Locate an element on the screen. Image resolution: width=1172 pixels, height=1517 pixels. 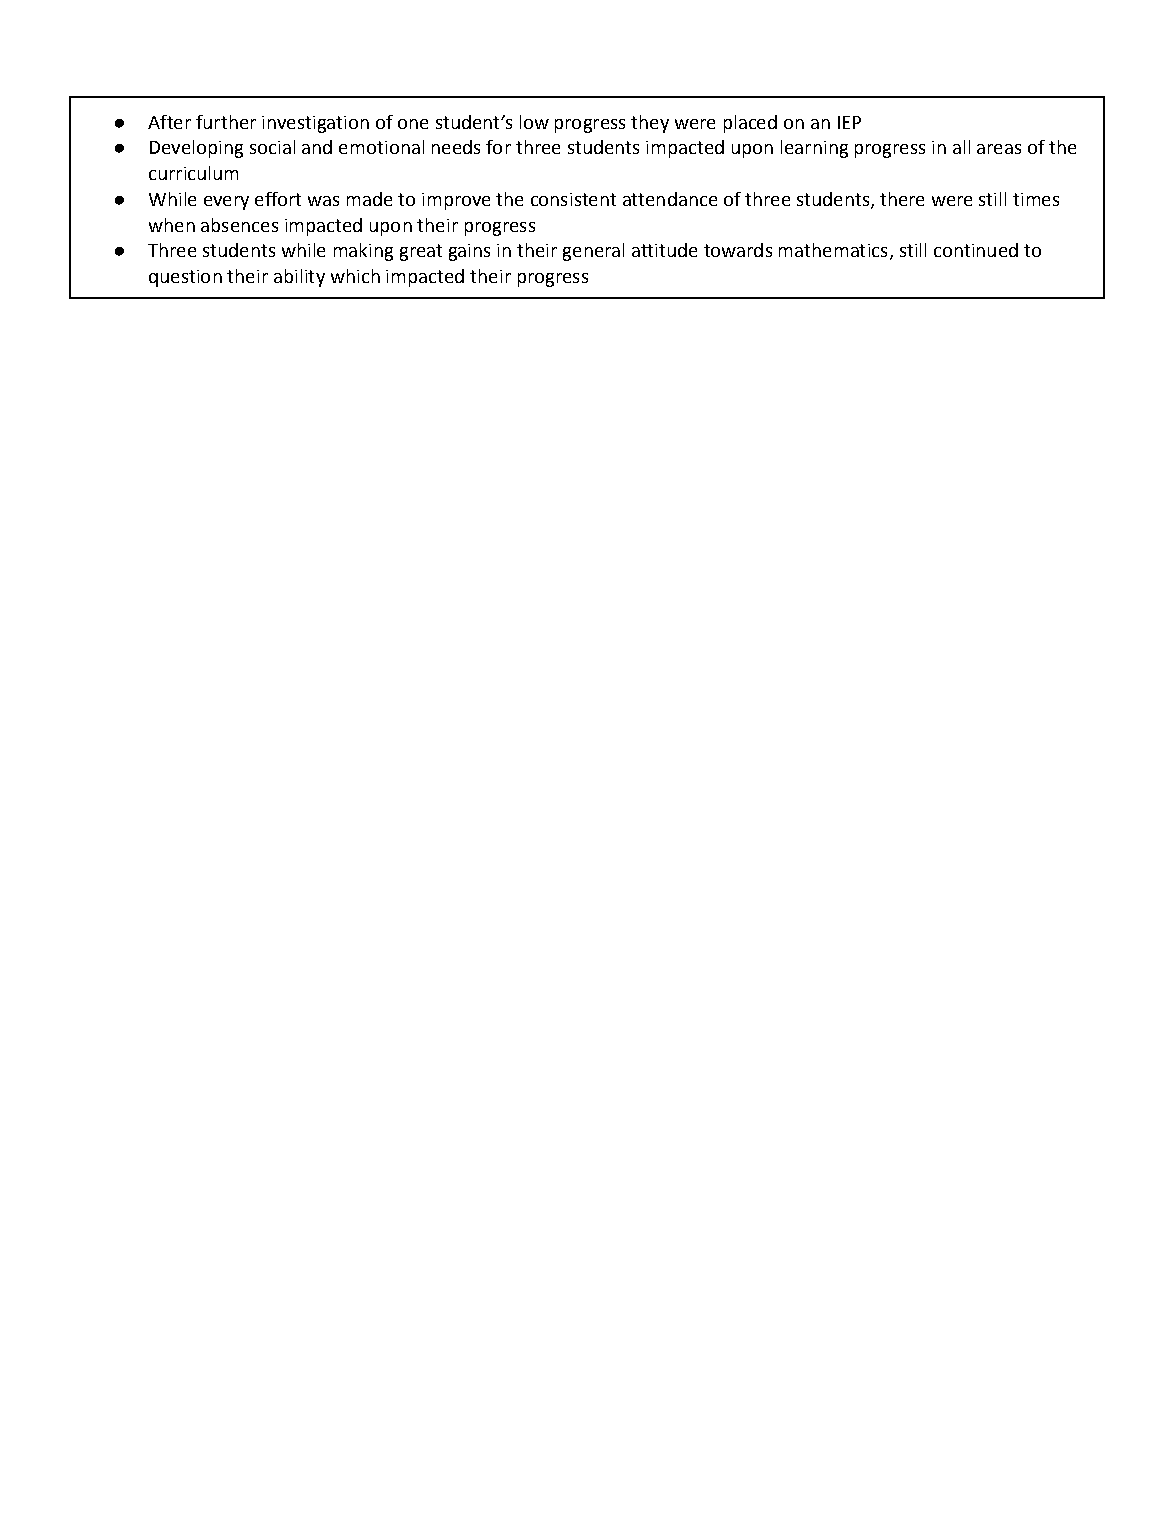
ability is located at coordinates (299, 278).
